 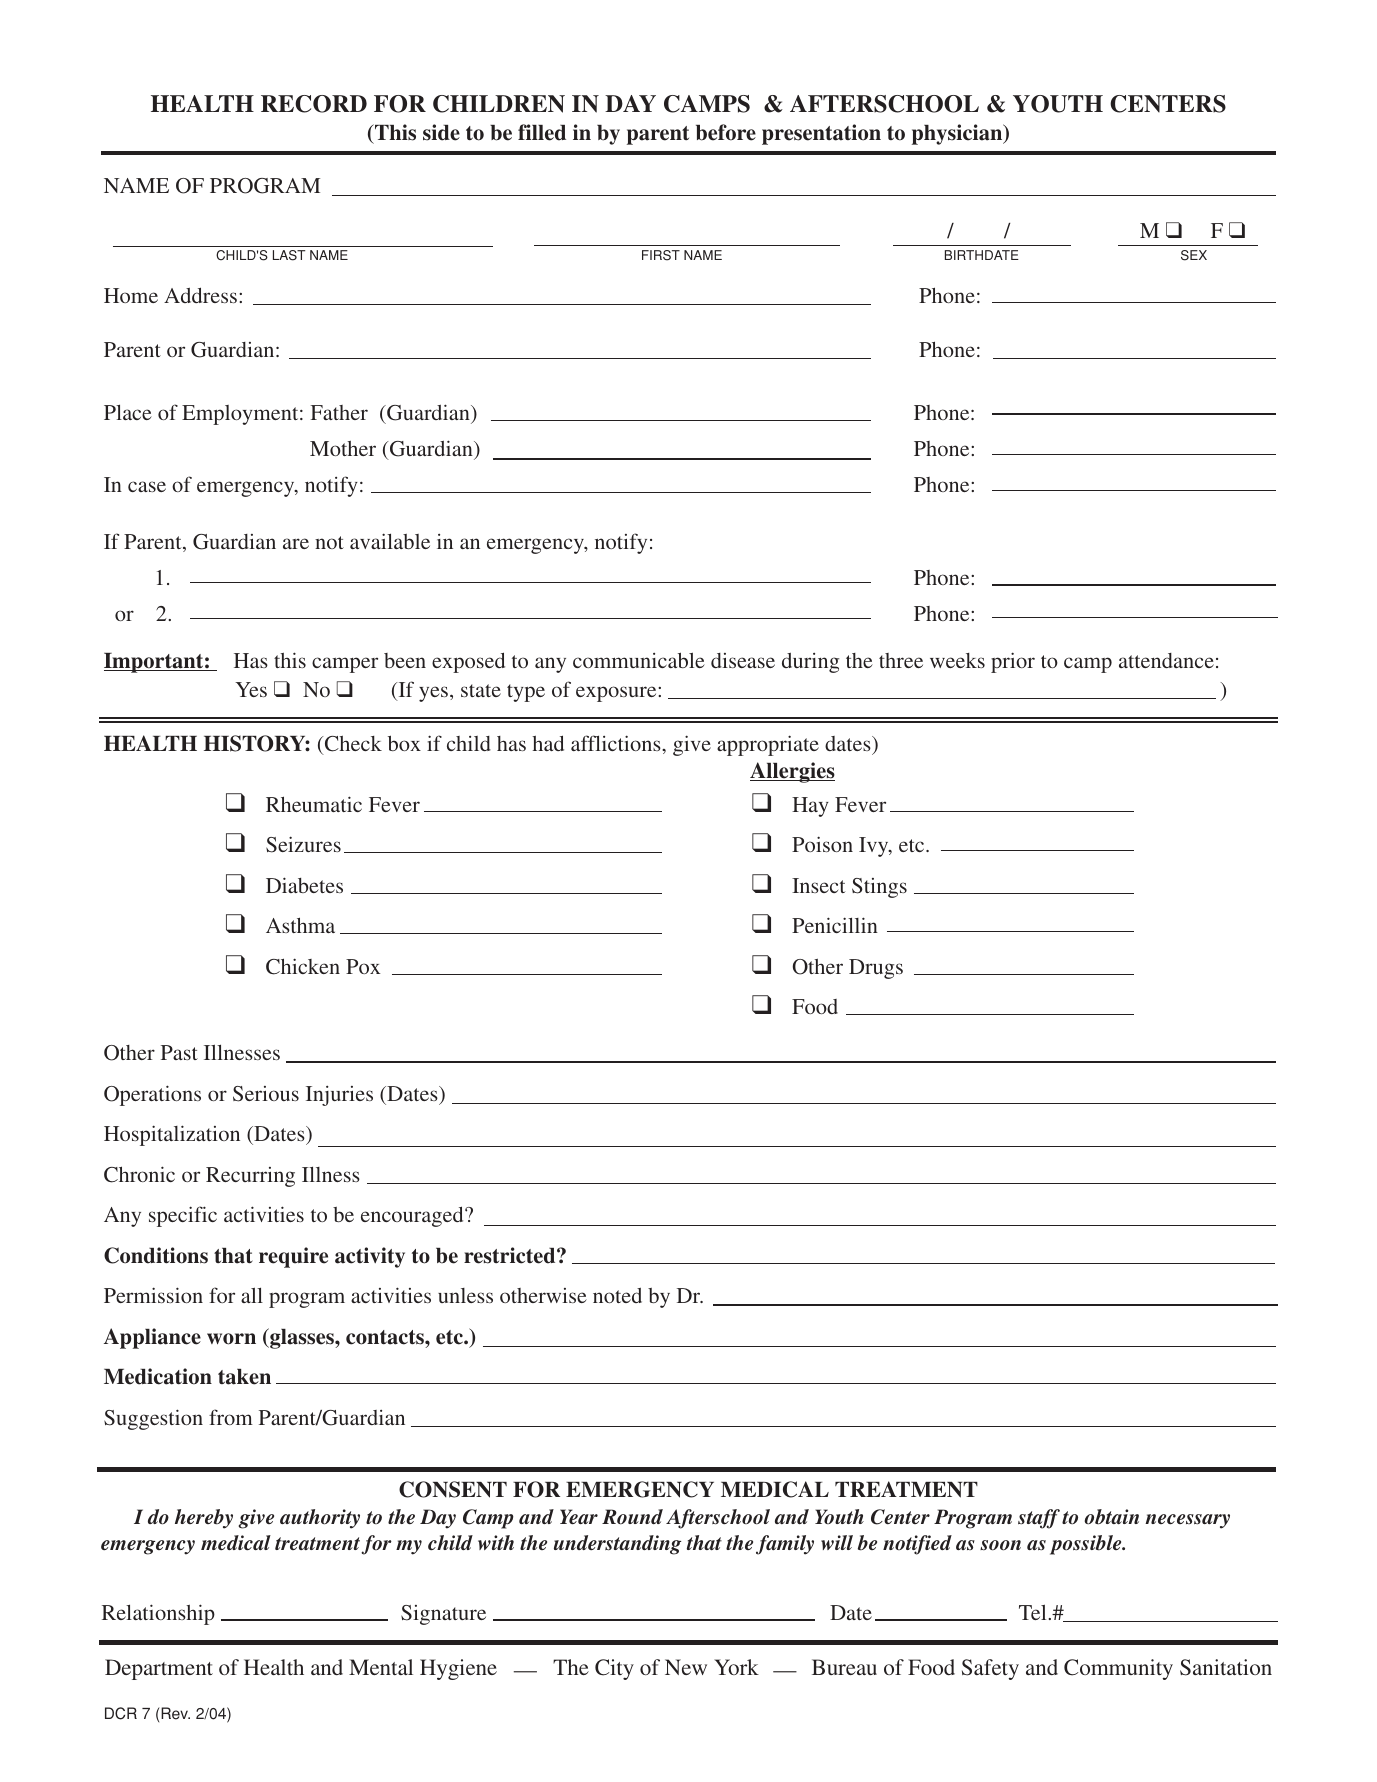 What do you see at coordinates (314, 104) in the document?
I see `RECORD` at bounding box center [314, 104].
